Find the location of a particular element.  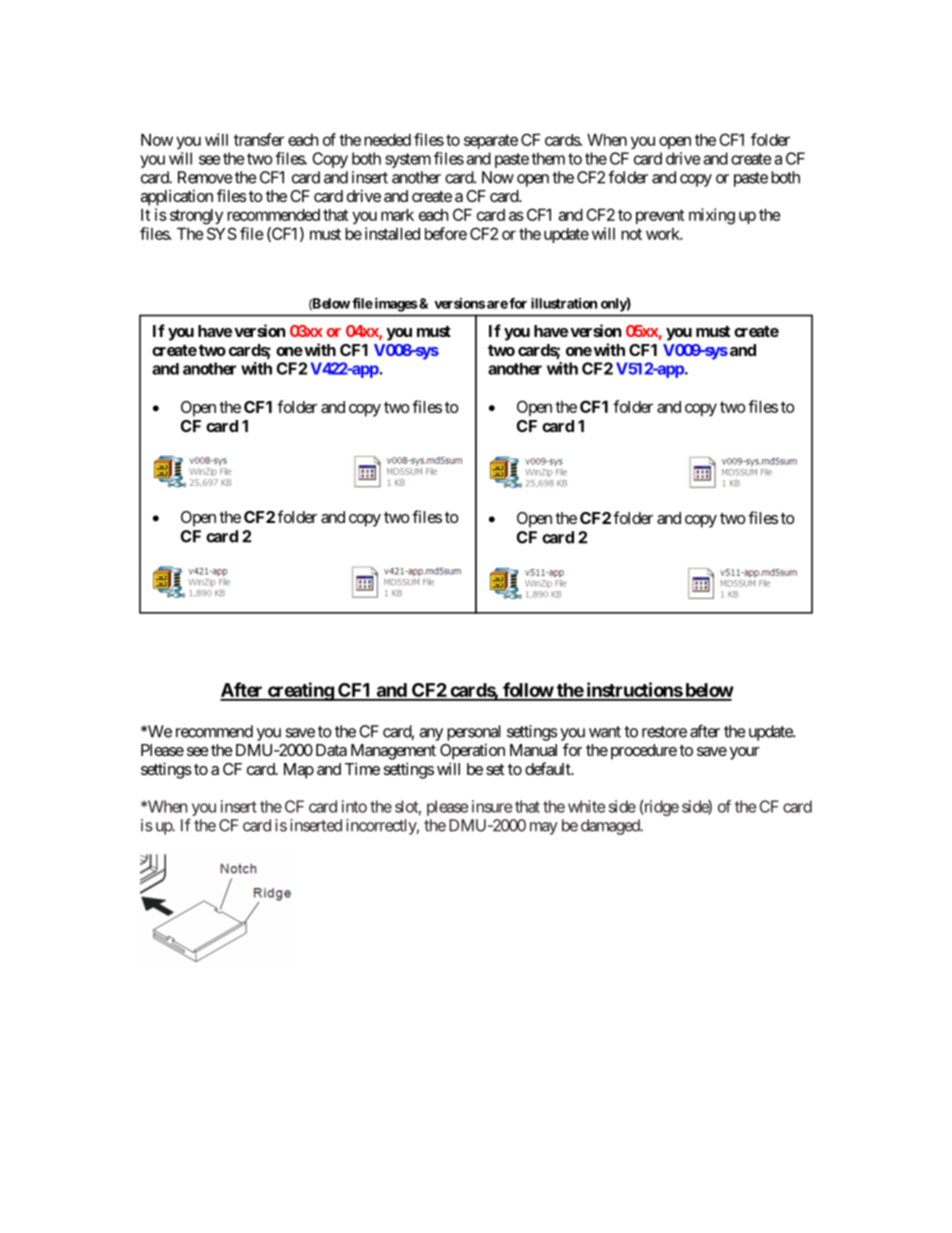

prevent is located at coordinates (660, 216).
